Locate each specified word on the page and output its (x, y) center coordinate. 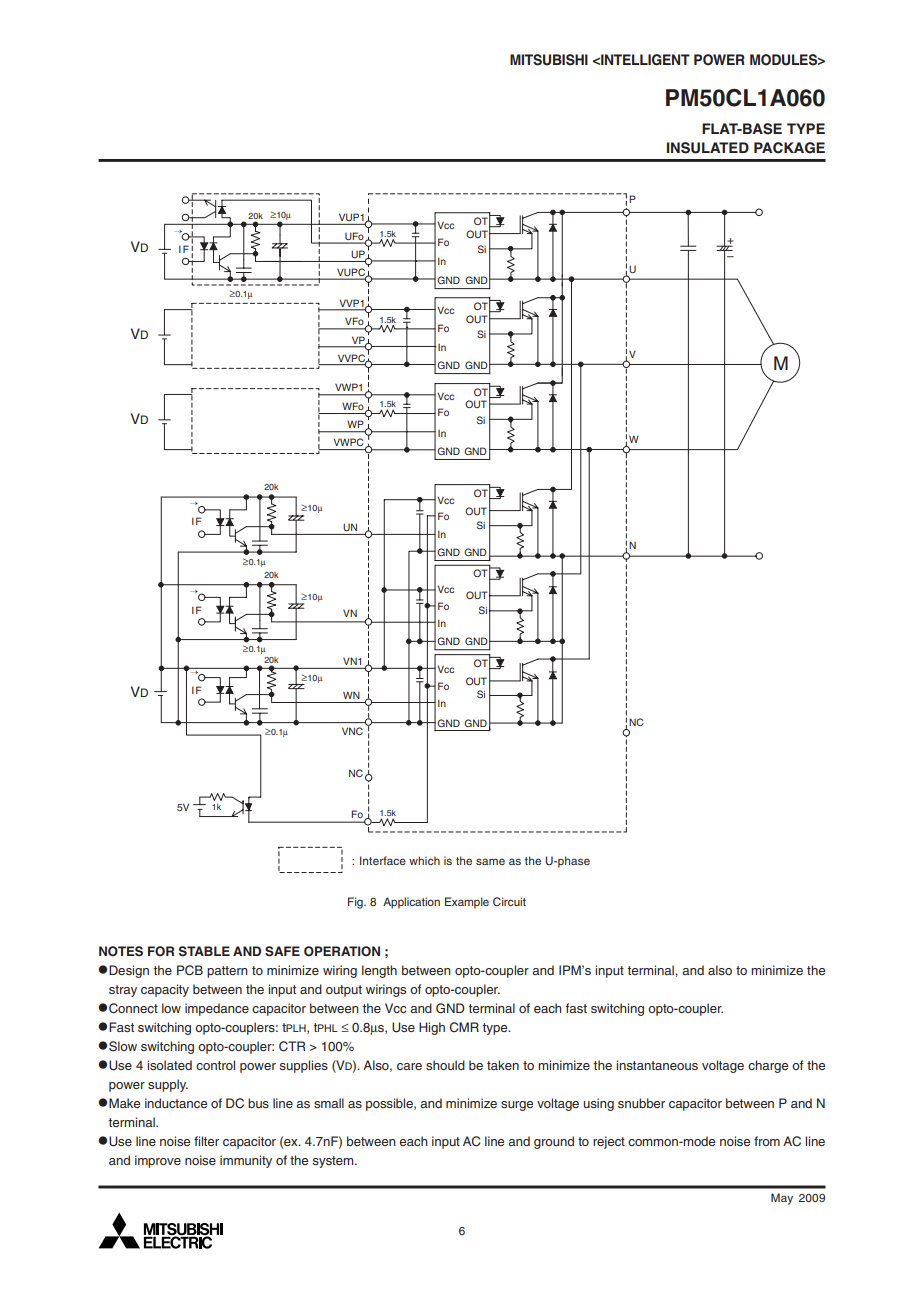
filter (206, 1141)
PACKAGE (789, 148)
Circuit (509, 901)
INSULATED (708, 148)
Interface (383, 860)
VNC (352, 731)
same (490, 861)
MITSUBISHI (549, 60)
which (424, 860)
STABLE (204, 951)
